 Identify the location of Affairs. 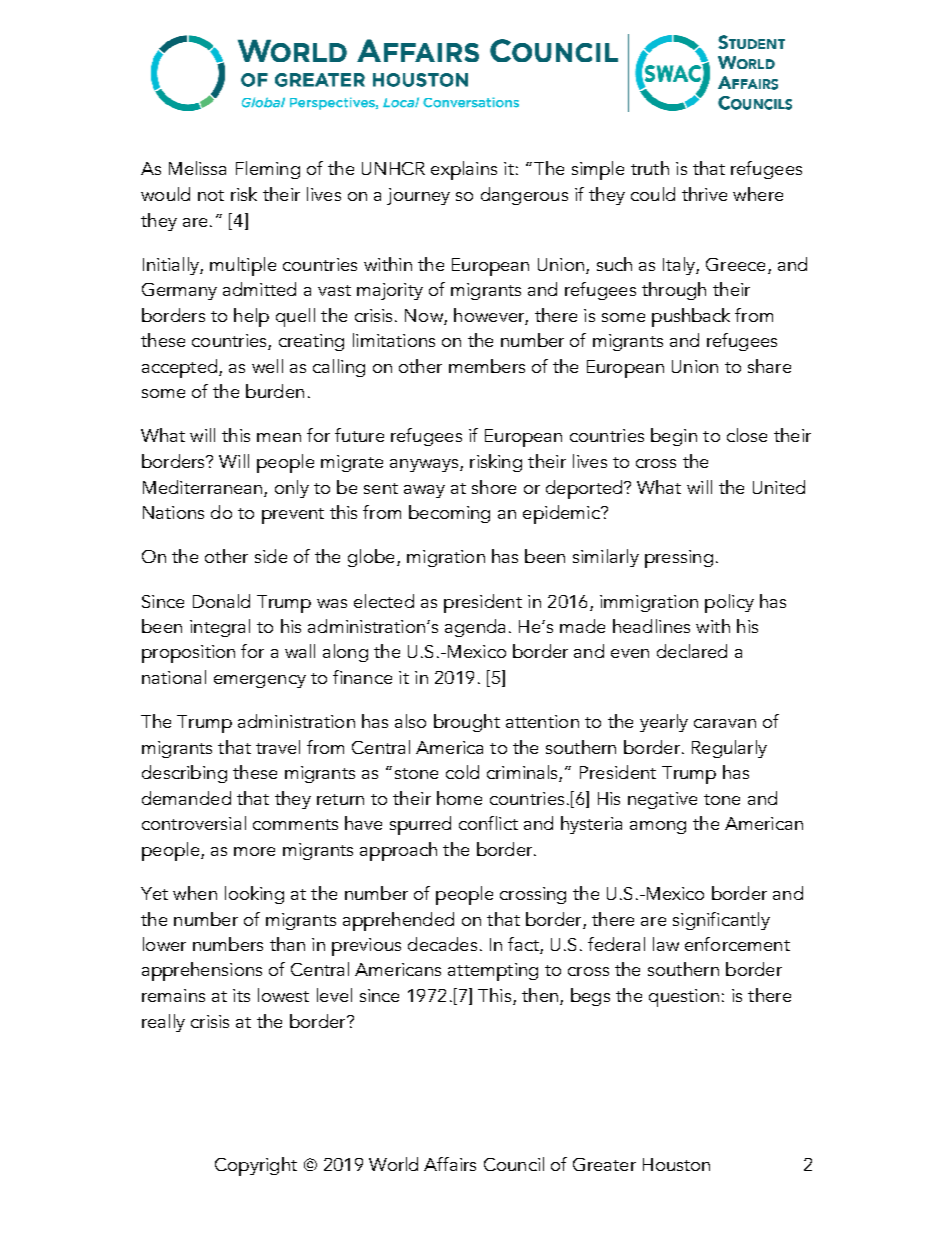
(450, 1164).
